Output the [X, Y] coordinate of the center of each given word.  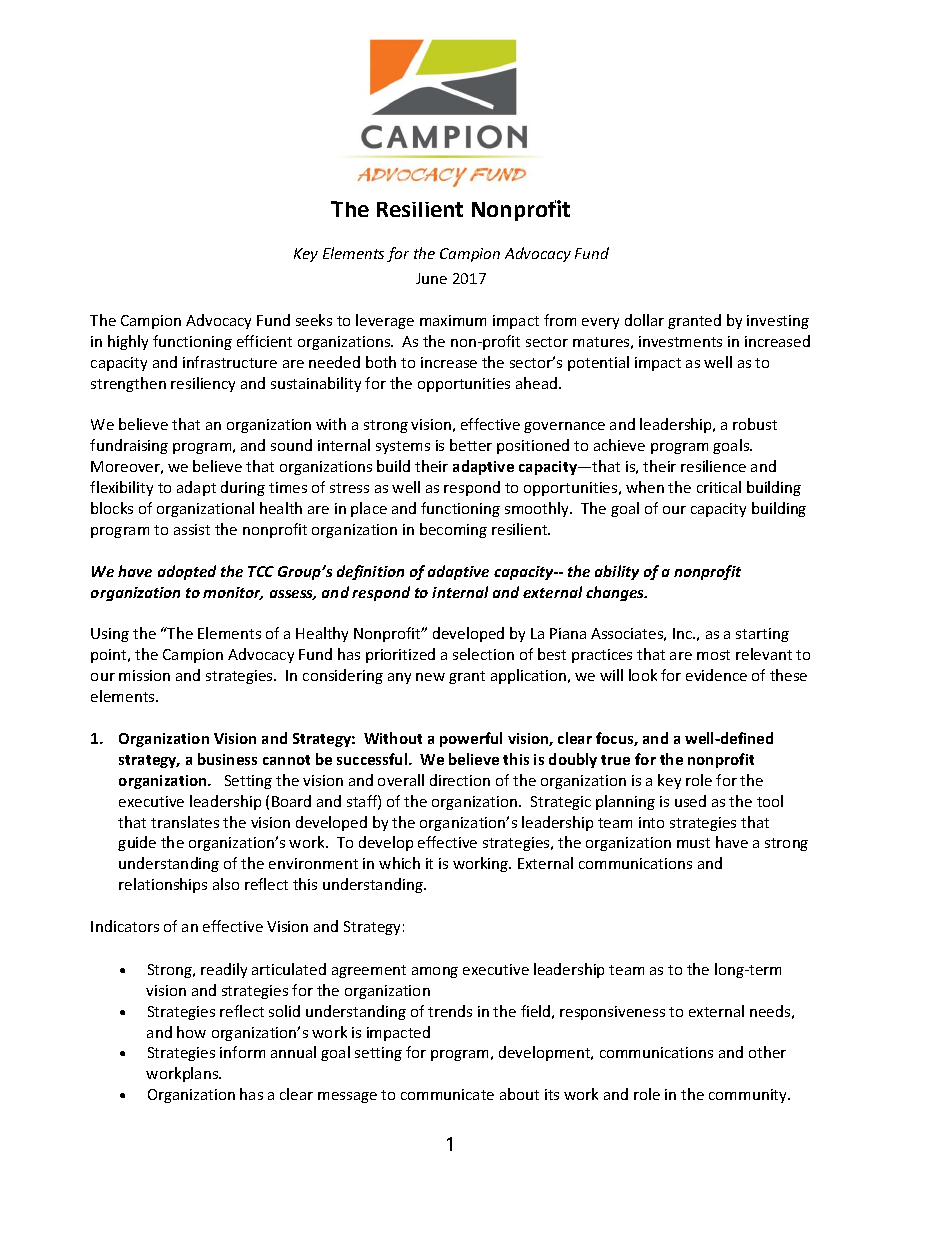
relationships [163, 885]
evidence [716, 675]
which [399, 863]
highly [128, 342]
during [243, 488]
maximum [453, 320]
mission [144, 675]
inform [242, 1052]
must [693, 843]
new [430, 677]
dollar [644, 320]
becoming [453, 530]
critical [719, 487]
